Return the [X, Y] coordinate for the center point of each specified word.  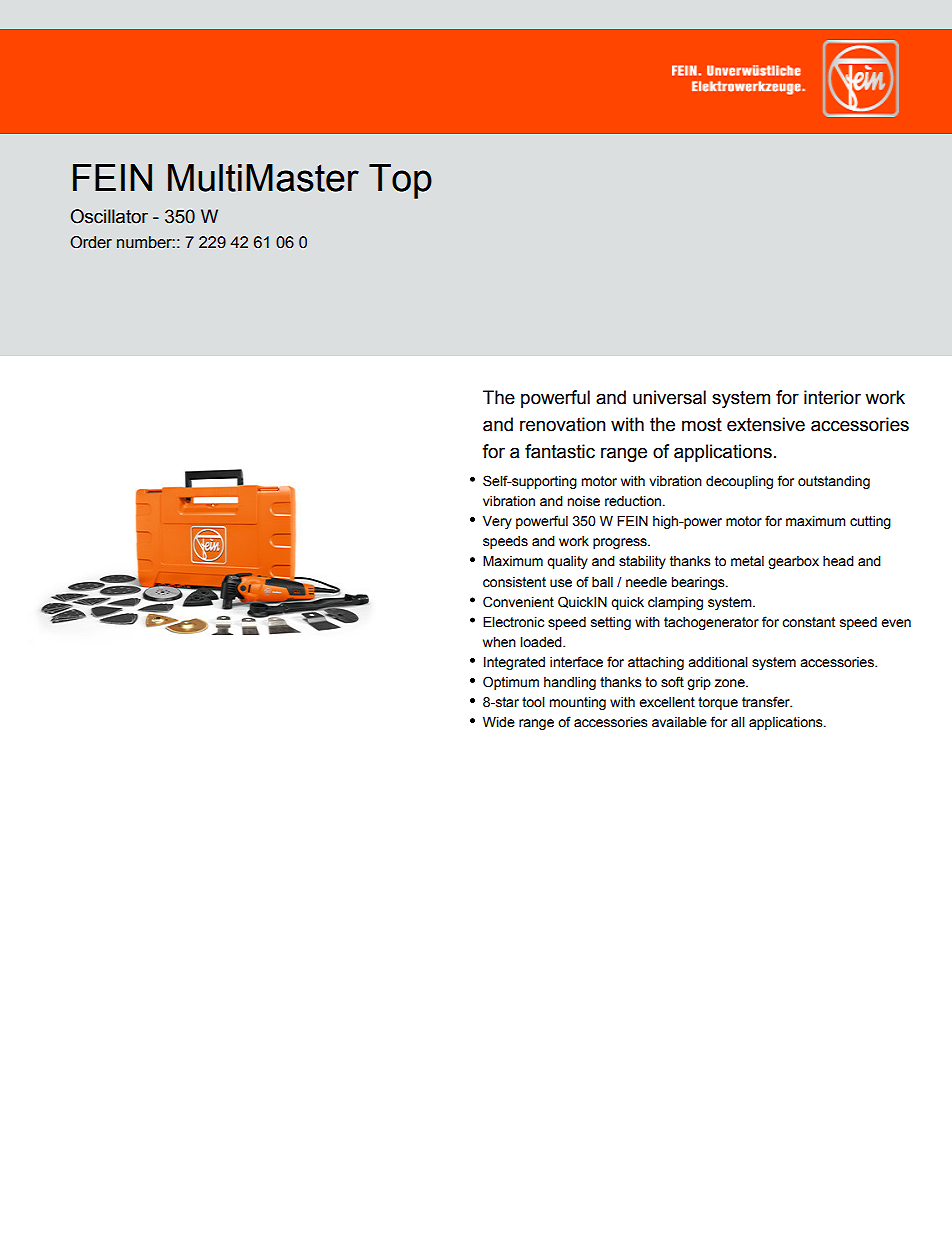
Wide [499, 722]
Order [91, 242]
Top [400, 181]
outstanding [834, 482]
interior [832, 397]
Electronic [513, 622]
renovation [563, 424]
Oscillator [109, 216]
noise [583, 501]
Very [497, 522]
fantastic [560, 451]
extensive [766, 424]
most [702, 425]
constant [808, 622]
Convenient [518, 602]
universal [669, 397]
